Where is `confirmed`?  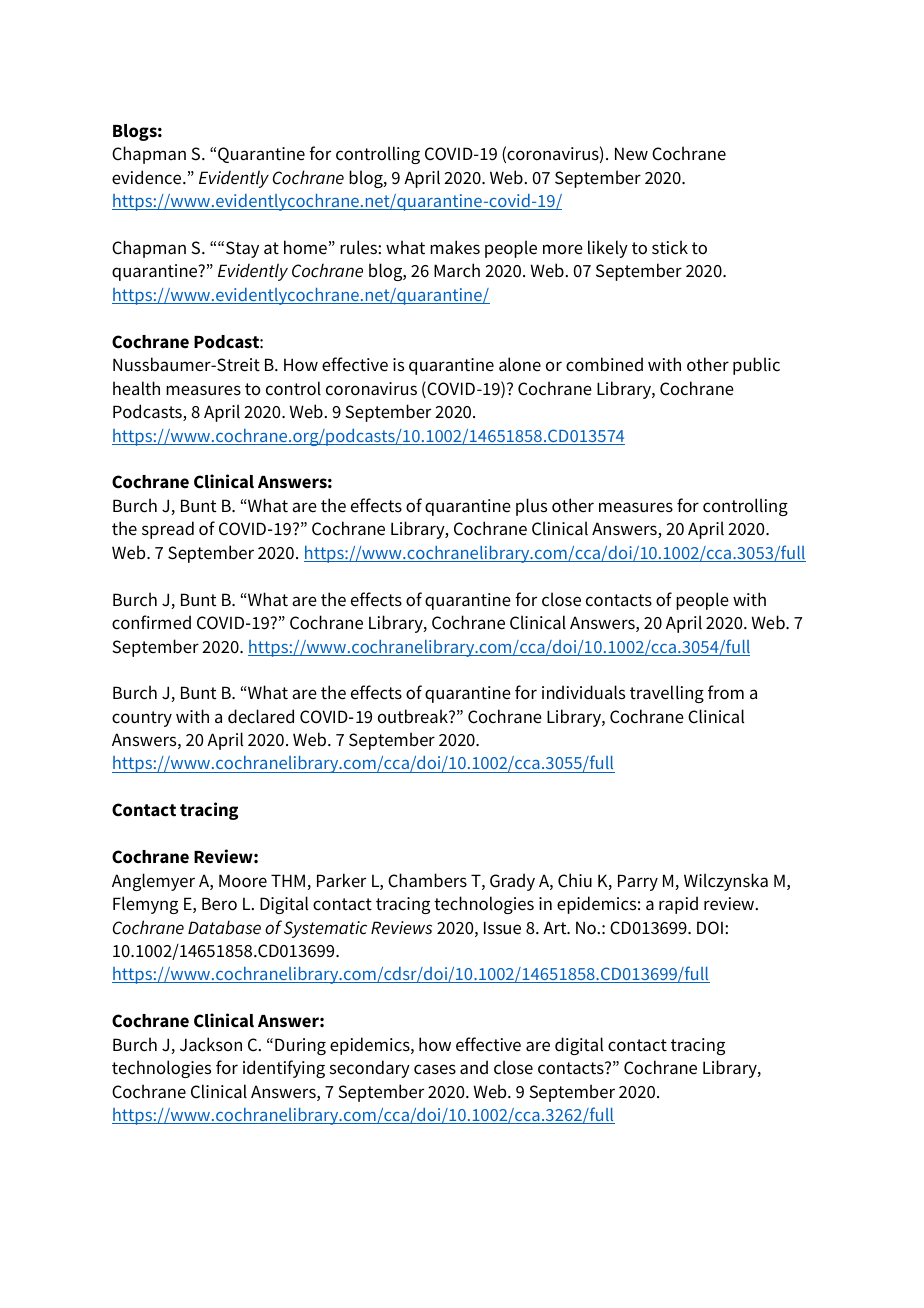 confirmed is located at coordinates (151, 622).
